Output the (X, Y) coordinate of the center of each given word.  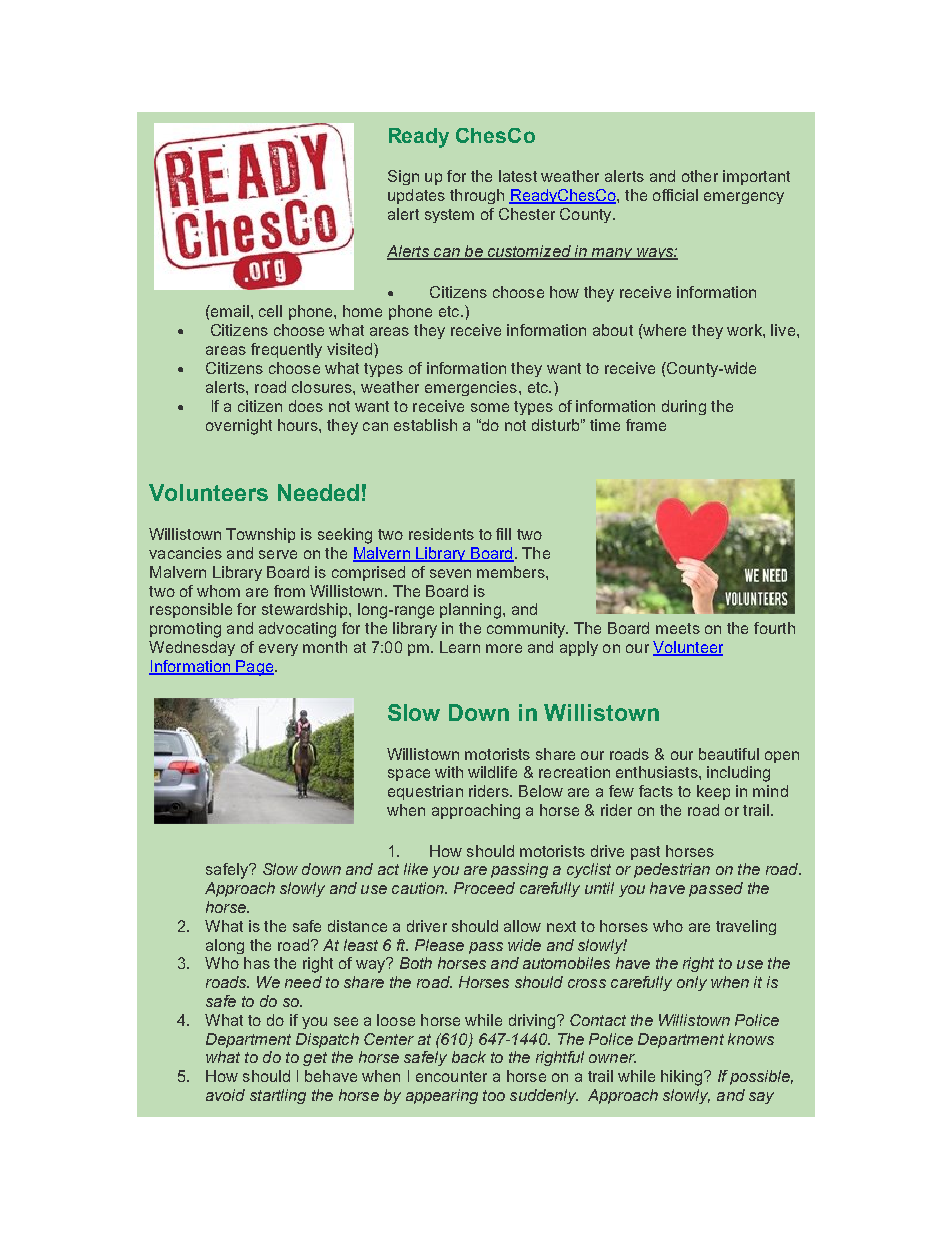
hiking (681, 1078)
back (469, 1057)
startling (278, 1096)
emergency (744, 198)
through (477, 196)
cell (270, 311)
